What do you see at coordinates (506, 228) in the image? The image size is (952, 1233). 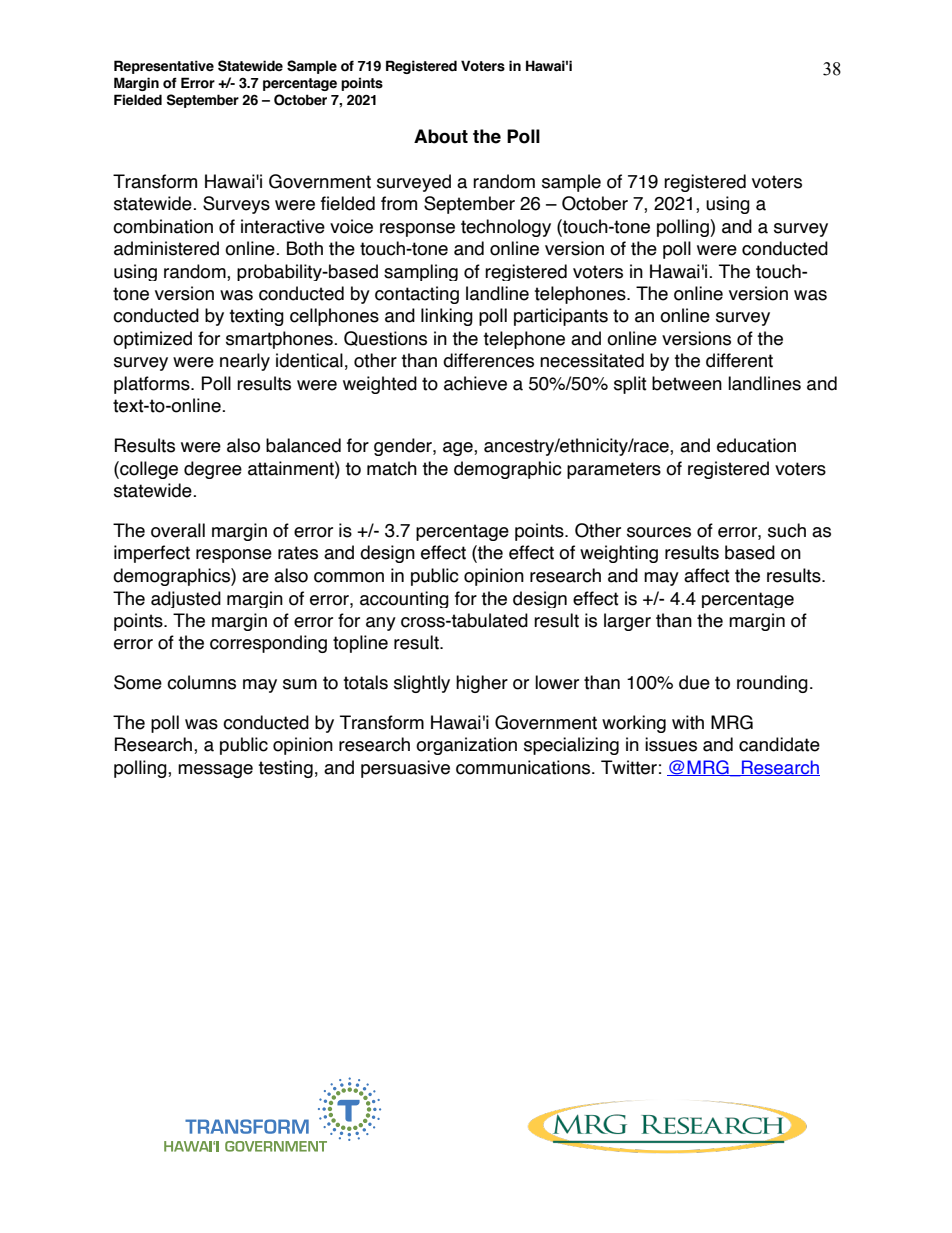 I see `technology` at bounding box center [506, 228].
